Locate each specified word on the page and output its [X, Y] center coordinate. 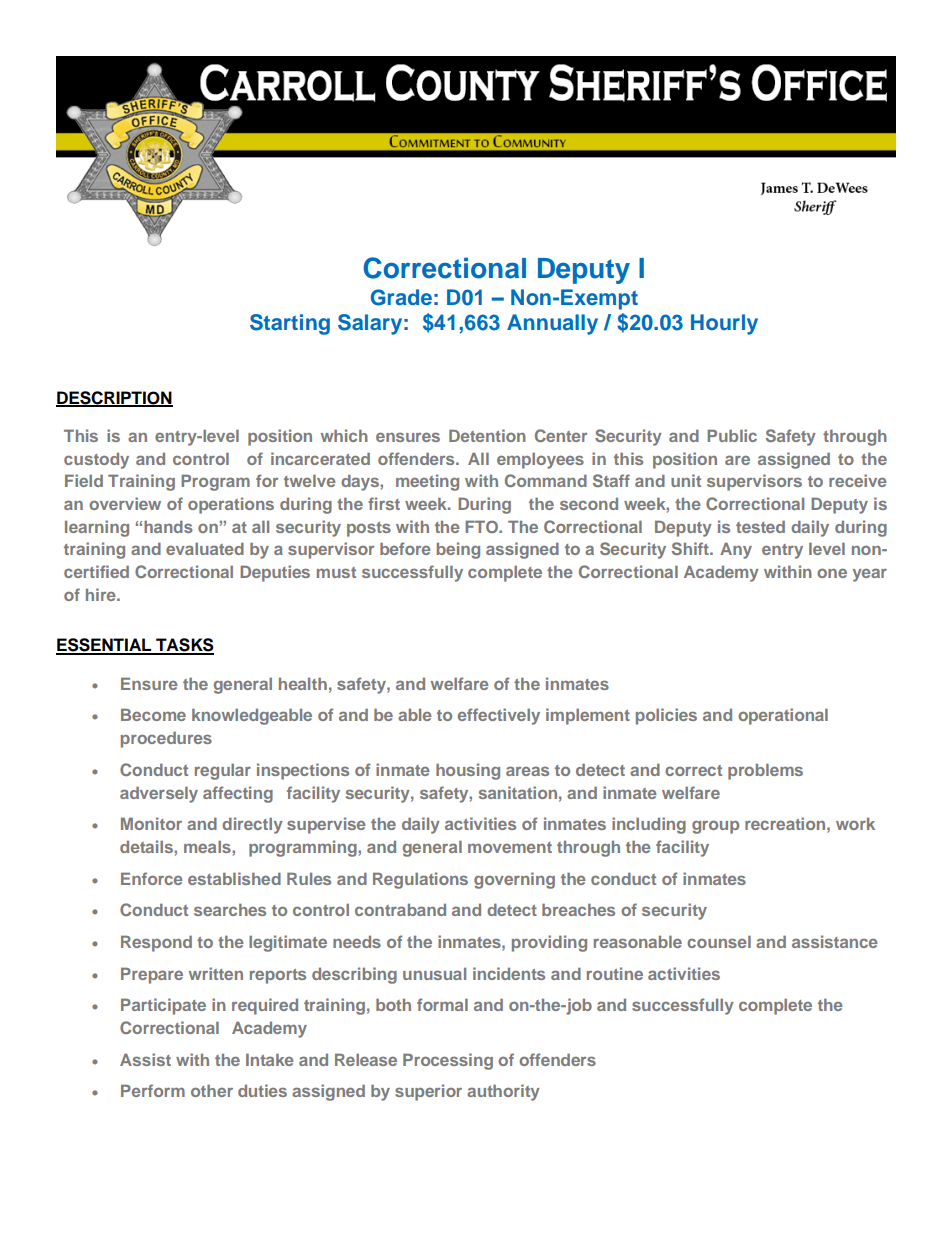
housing [468, 771]
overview [125, 503]
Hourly [724, 324]
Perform [153, 1090]
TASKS [184, 646]
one [832, 573]
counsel [719, 941]
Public [732, 435]
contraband [400, 910]
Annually [552, 324]
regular [223, 771]
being [458, 550]
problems [765, 771]
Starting [290, 324]
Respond [156, 943]
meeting [427, 482]
